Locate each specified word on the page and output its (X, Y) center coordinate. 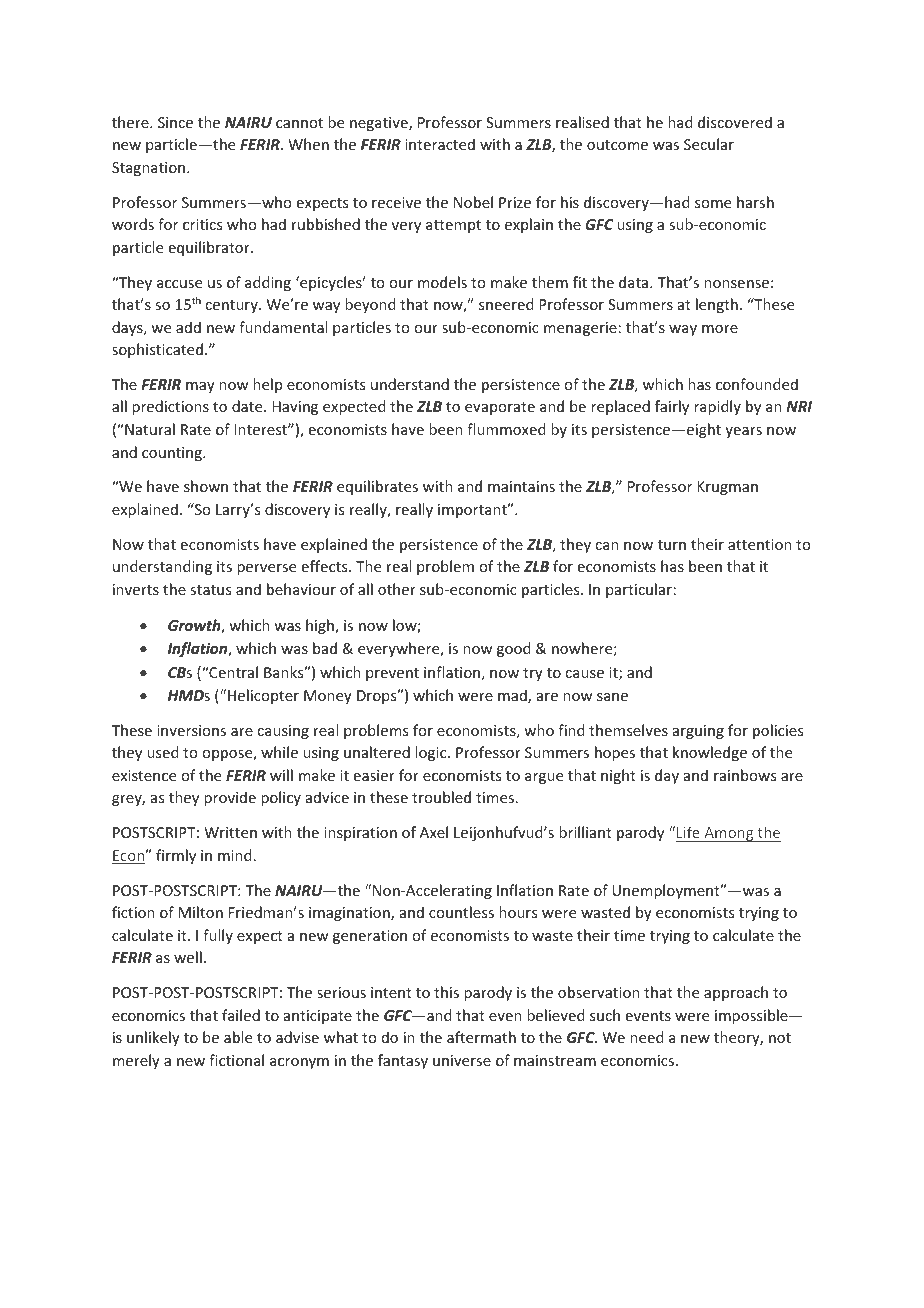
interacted (440, 144)
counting (173, 454)
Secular (709, 144)
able (238, 1037)
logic (432, 753)
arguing (698, 732)
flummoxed (506, 429)
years (743, 432)
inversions (191, 730)
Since (175, 122)
